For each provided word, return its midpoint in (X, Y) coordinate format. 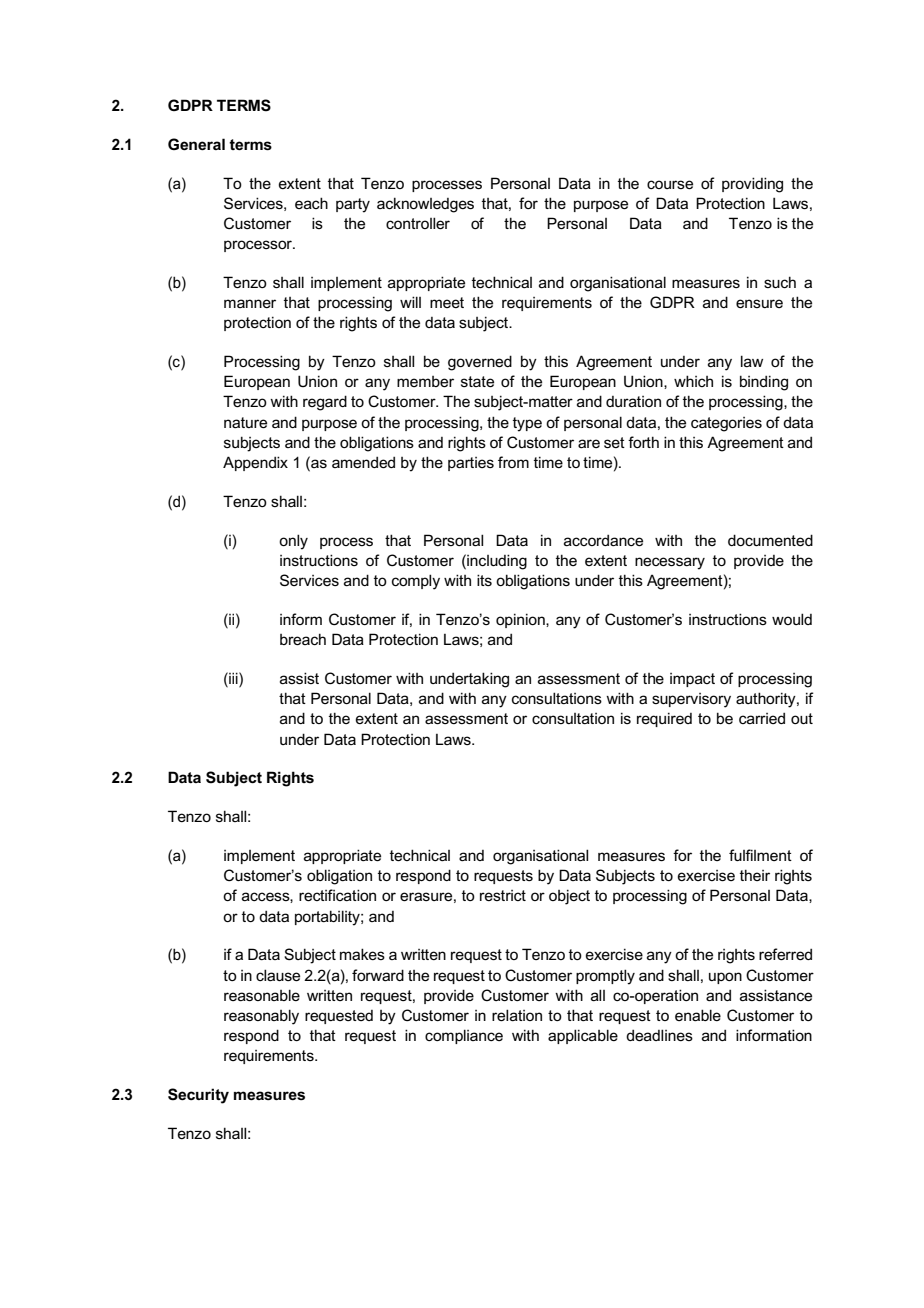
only (293, 542)
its (484, 580)
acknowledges (425, 205)
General (196, 144)
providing (752, 185)
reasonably (261, 1017)
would (792, 619)
